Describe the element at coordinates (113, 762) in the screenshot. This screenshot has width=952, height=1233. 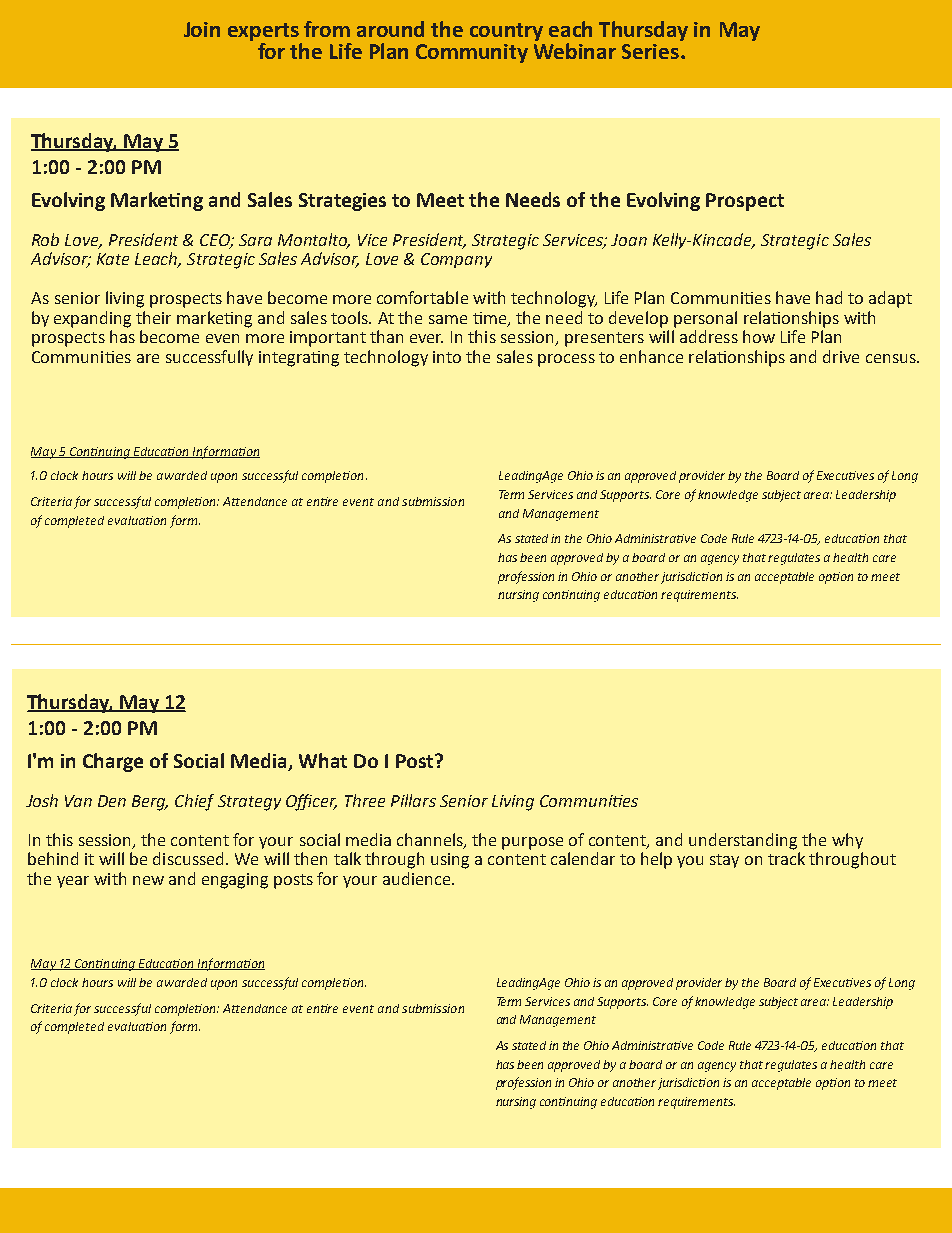
I see `Charge` at that location.
